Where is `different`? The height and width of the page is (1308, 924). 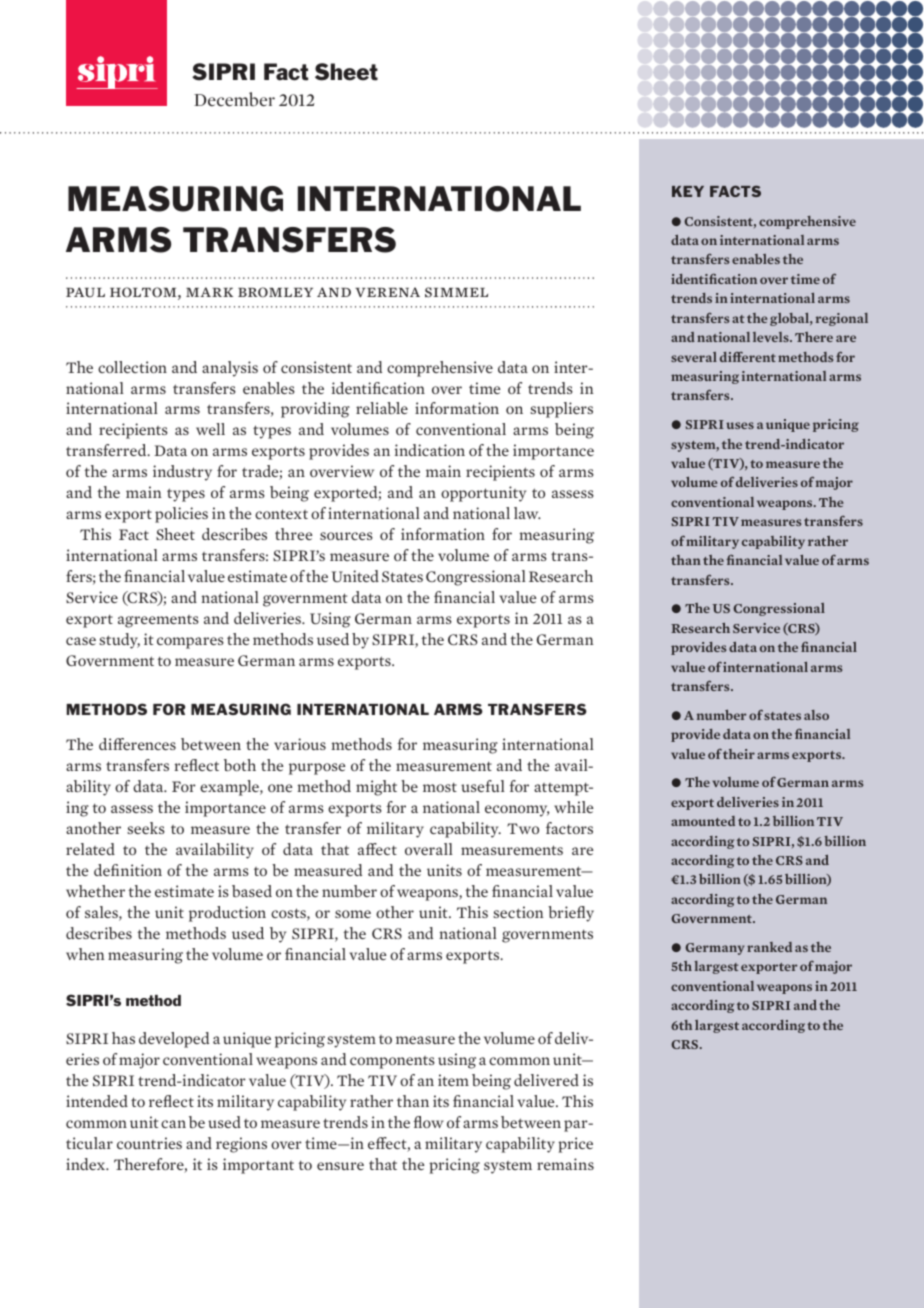
different is located at coordinates (748, 356).
